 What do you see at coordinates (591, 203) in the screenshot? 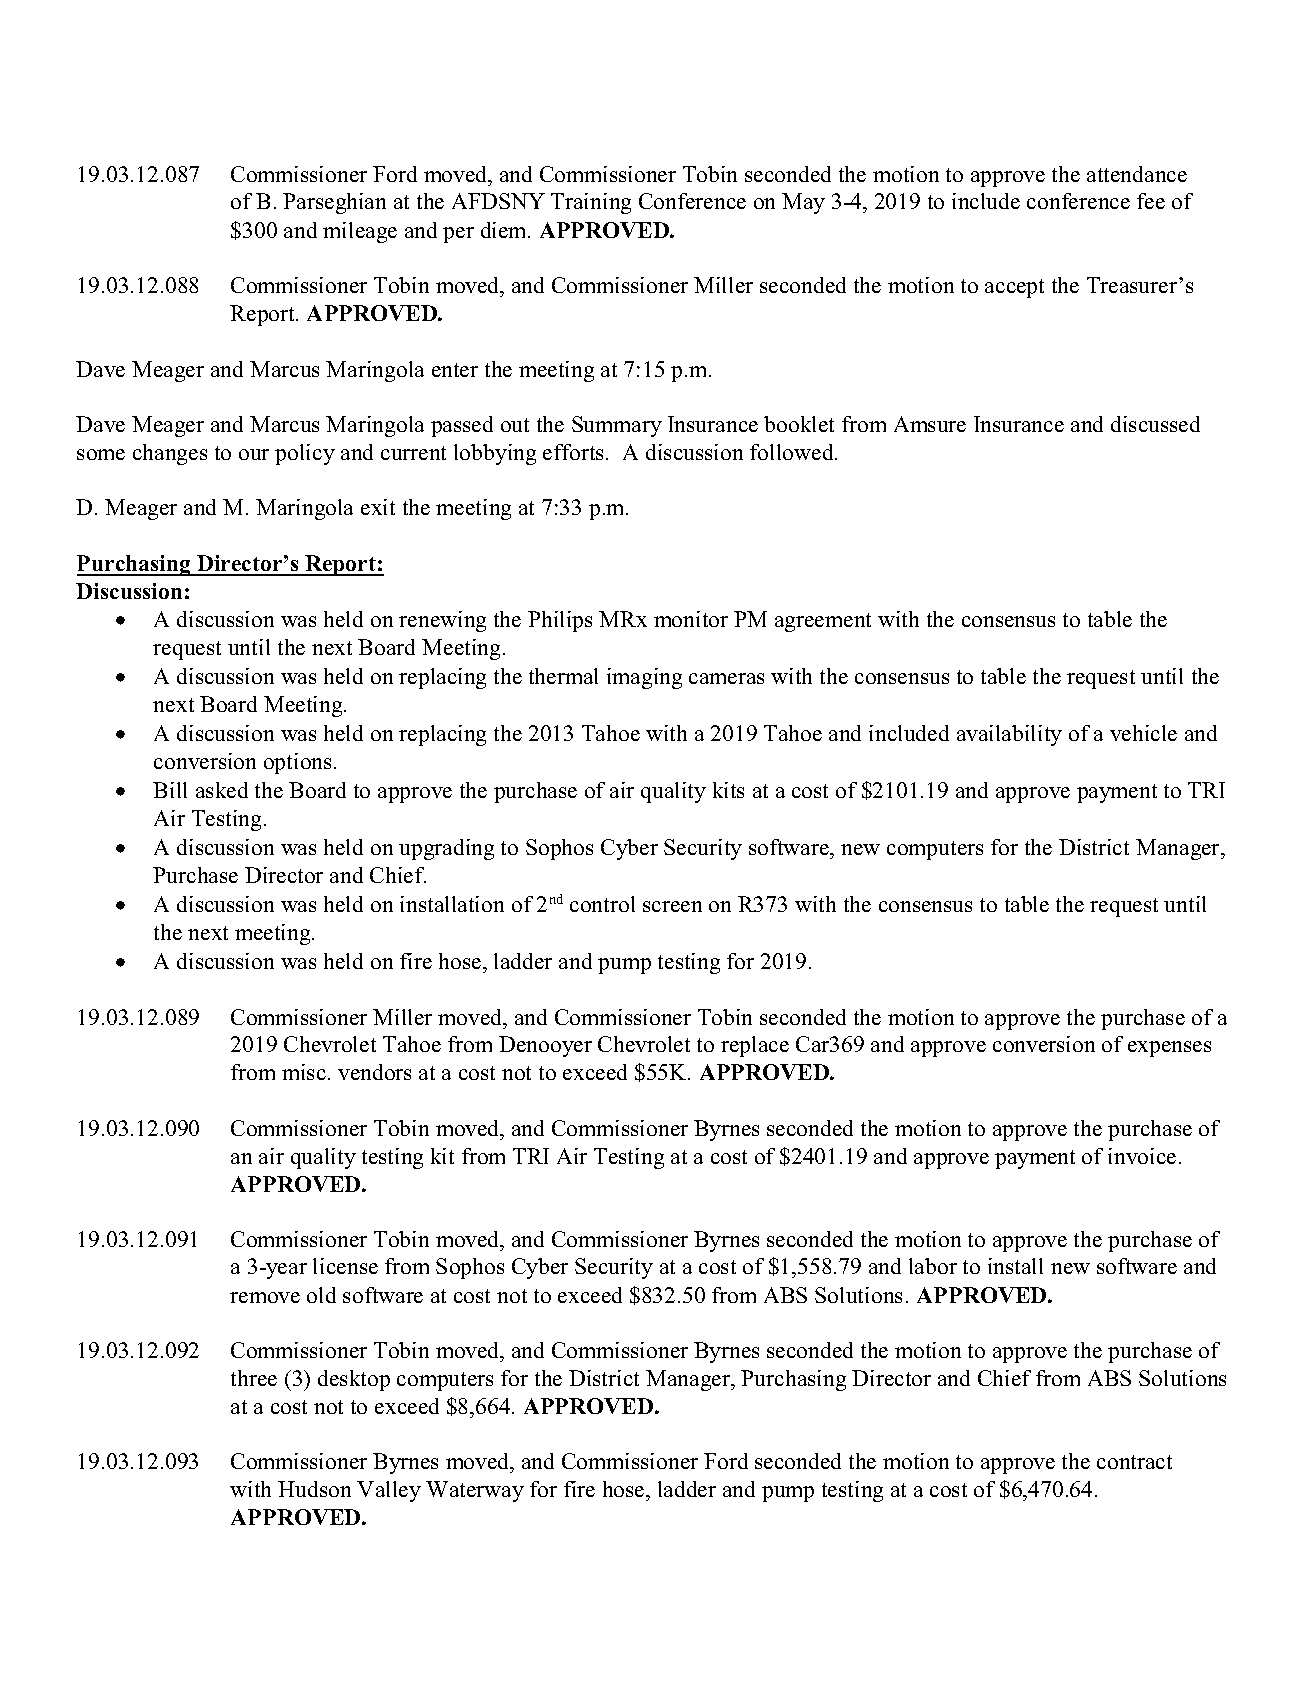
I see `Training` at bounding box center [591, 203].
